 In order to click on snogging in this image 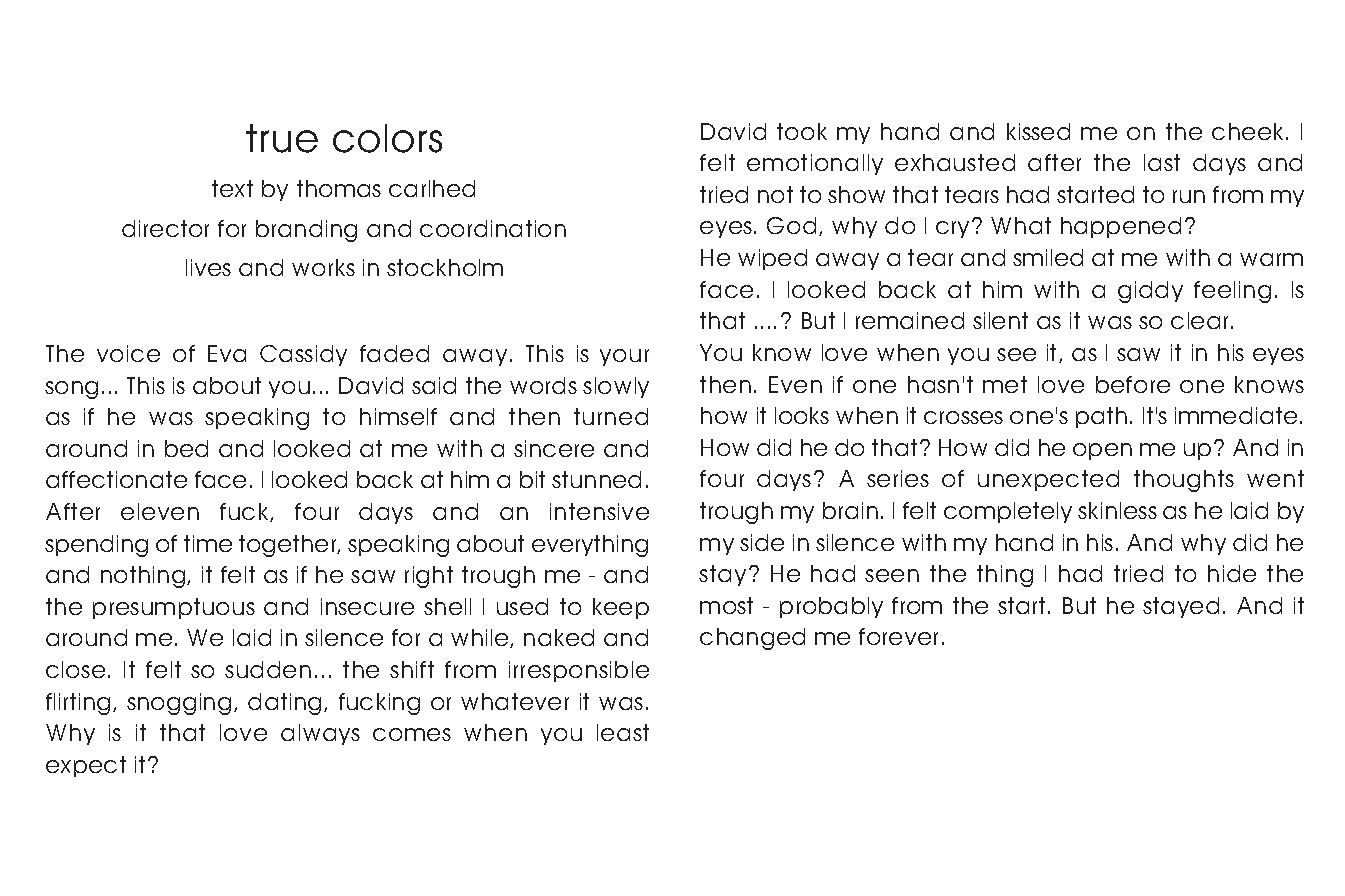, I will do `click(179, 704)`.
